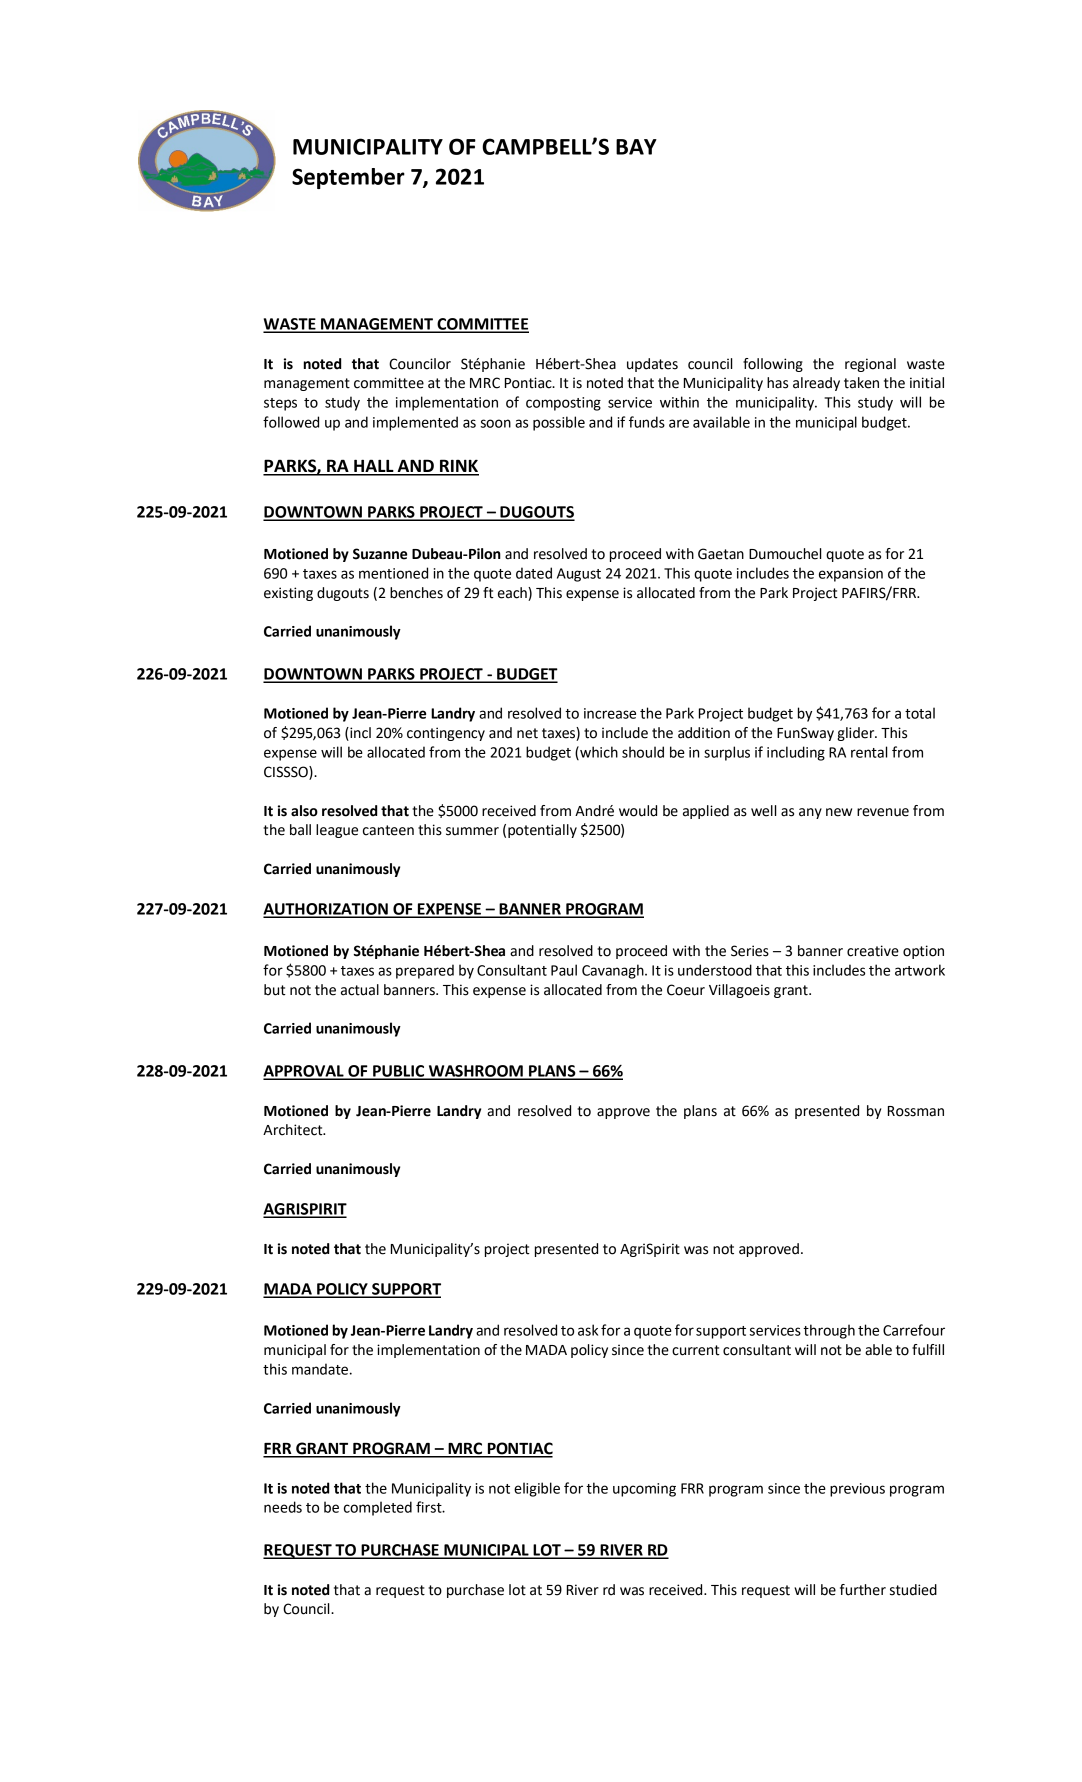 The height and width of the image is (1782, 1082). What do you see at coordinates (851, 575) in the image?
I see `expansion` at bounding box center [851, 575].
